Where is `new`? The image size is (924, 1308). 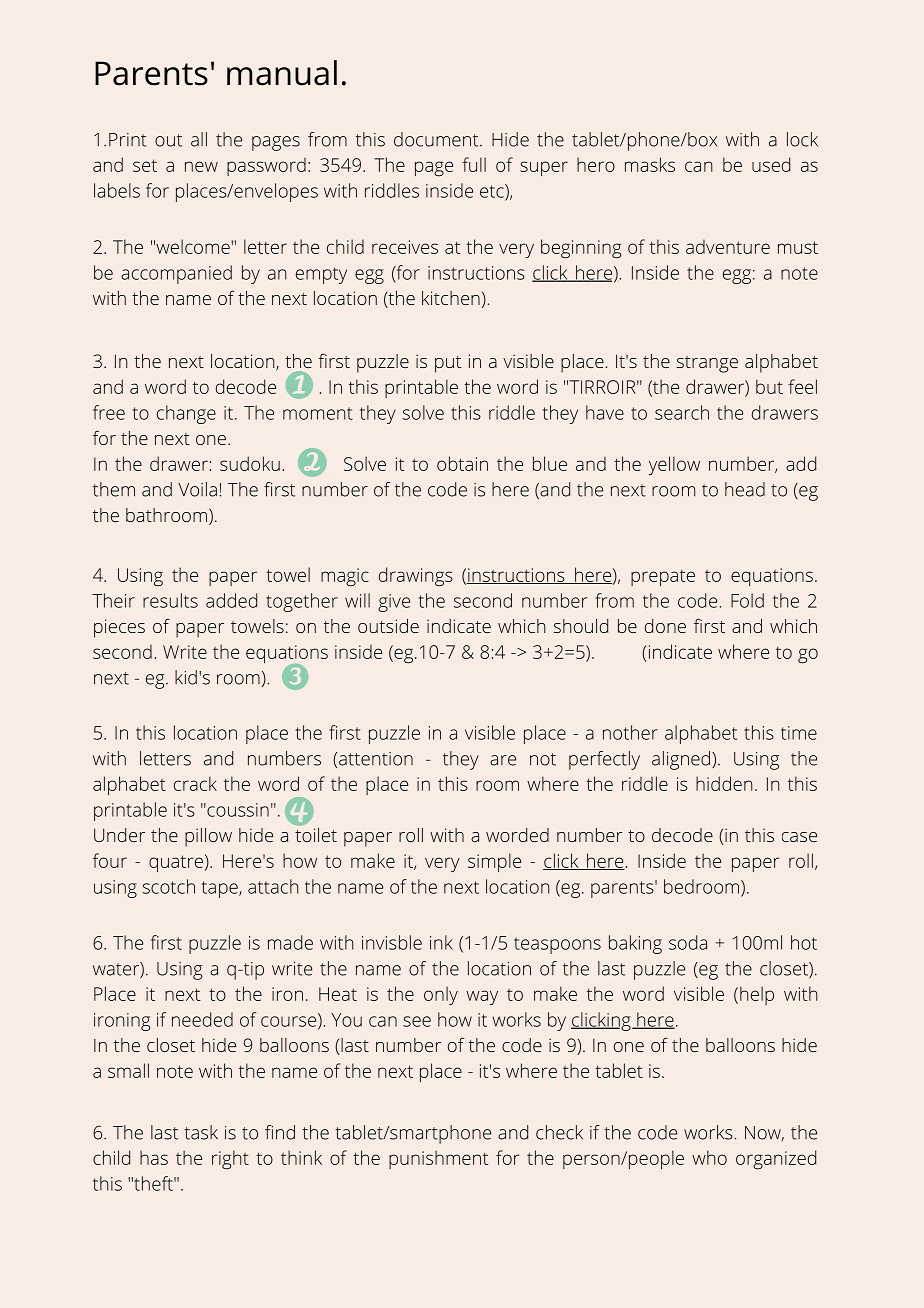
new is located at coordinates (201, 166).
